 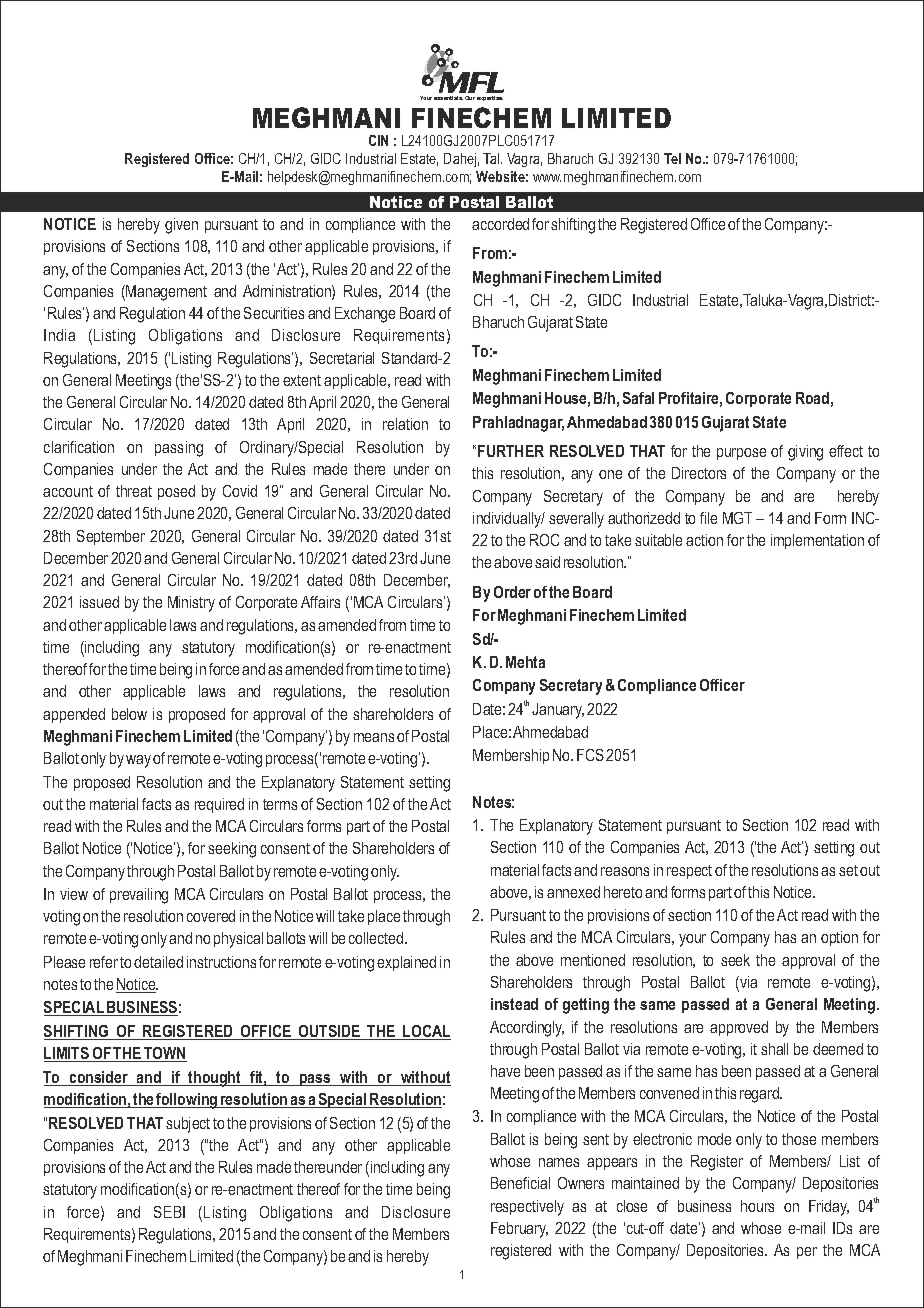 What do you see at coordinates (590, 755) in the document?
I see `FCS` at bounding box center [590, 755].
